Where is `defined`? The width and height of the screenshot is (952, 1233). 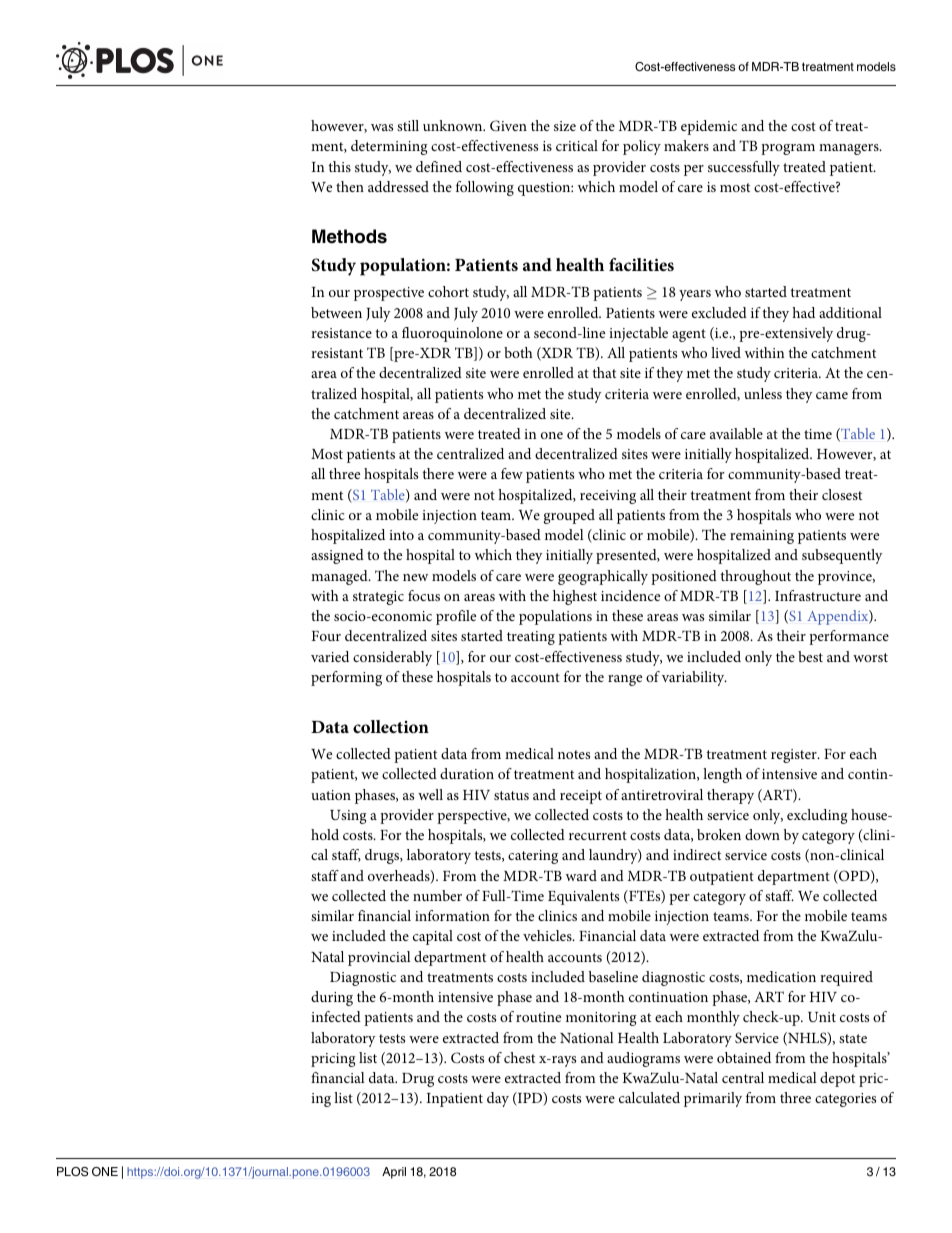
defined is located at coordinates (439, 166).
